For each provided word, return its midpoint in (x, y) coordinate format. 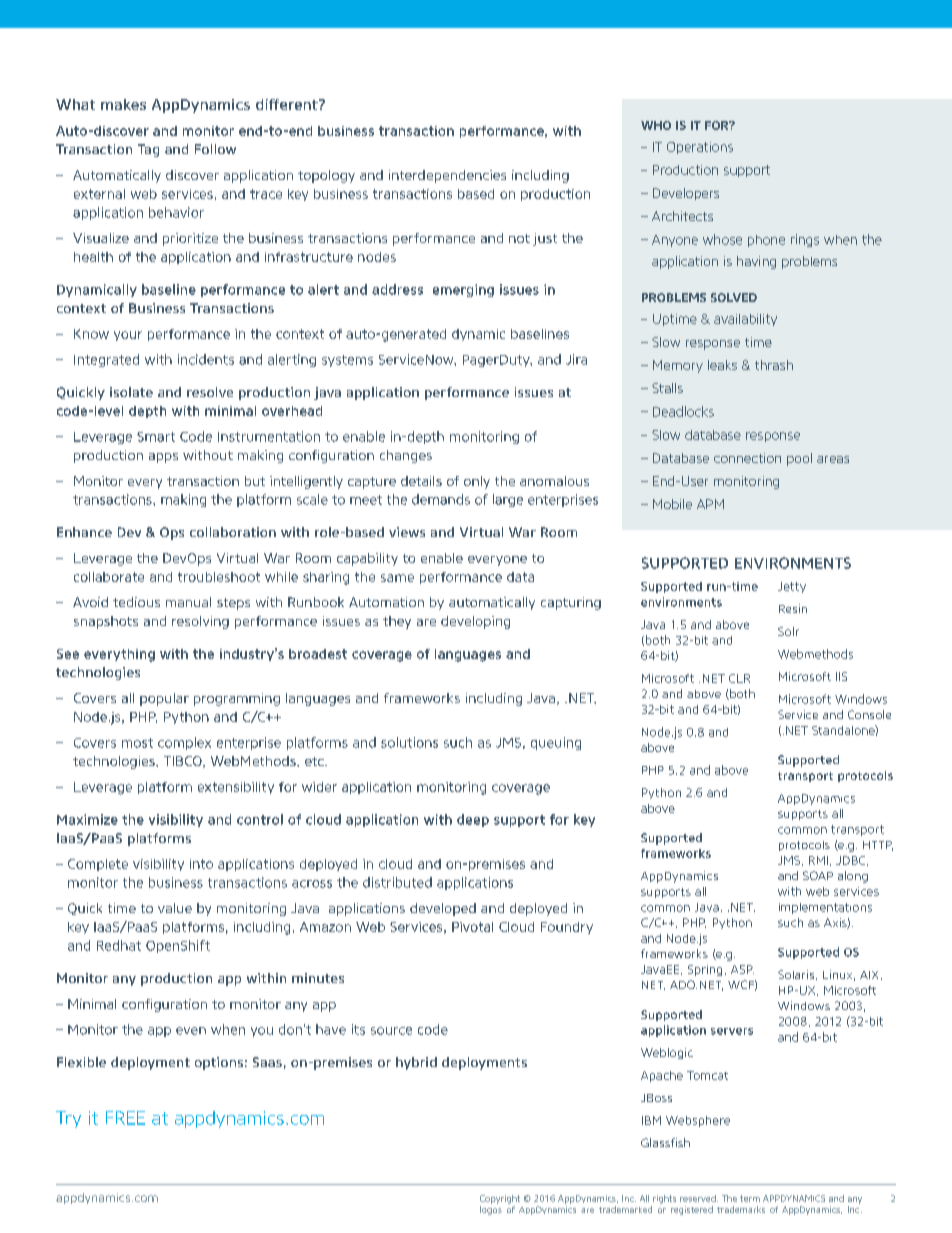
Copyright (500, 1199)
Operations (700, 148)
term (750, 1198)
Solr (788, 631)
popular (164, 699)
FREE (125, 1118)
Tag (148, 150)
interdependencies (447, 176)
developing (475, 622)
